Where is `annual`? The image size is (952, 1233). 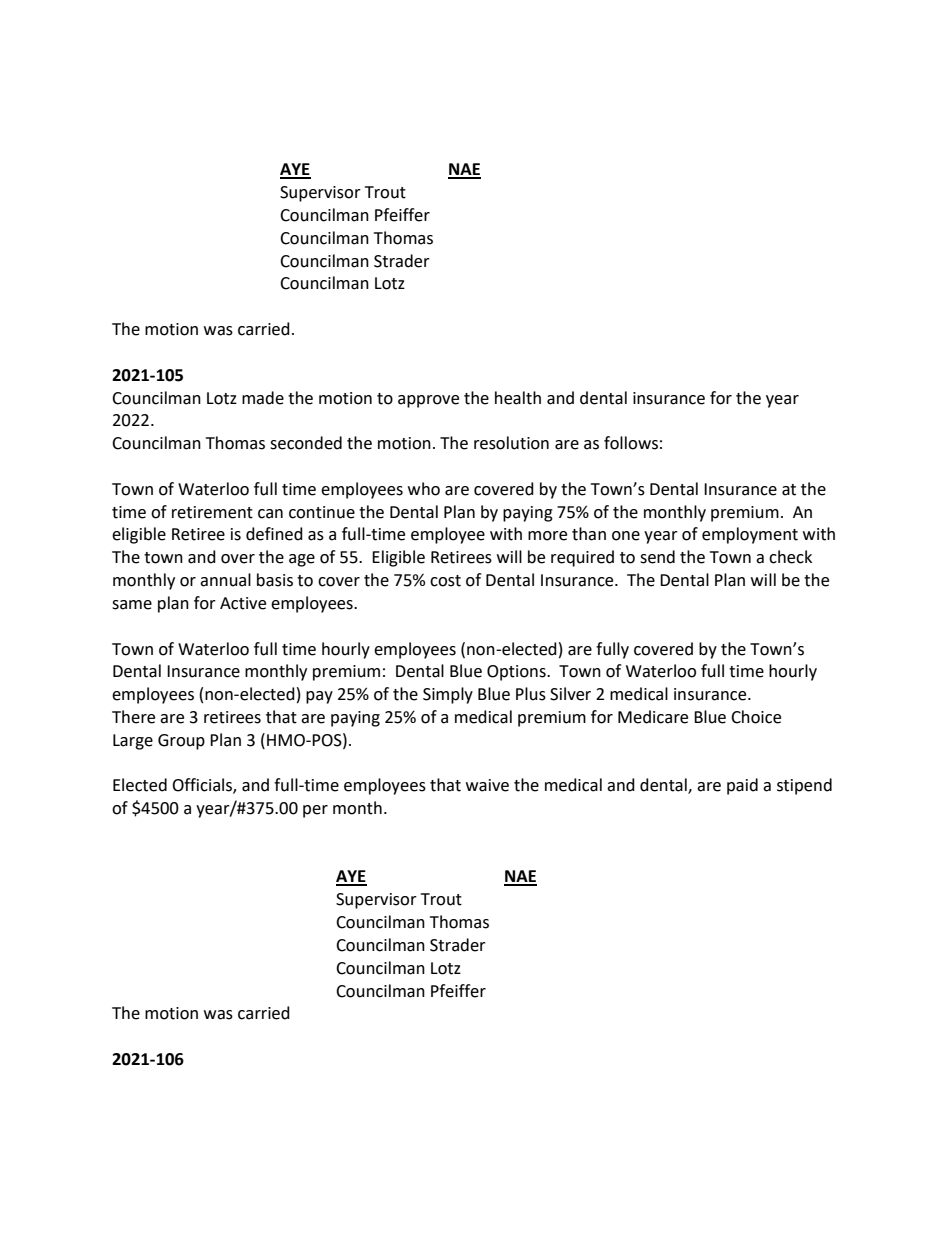 annual is located at coordinates (225, 580).
